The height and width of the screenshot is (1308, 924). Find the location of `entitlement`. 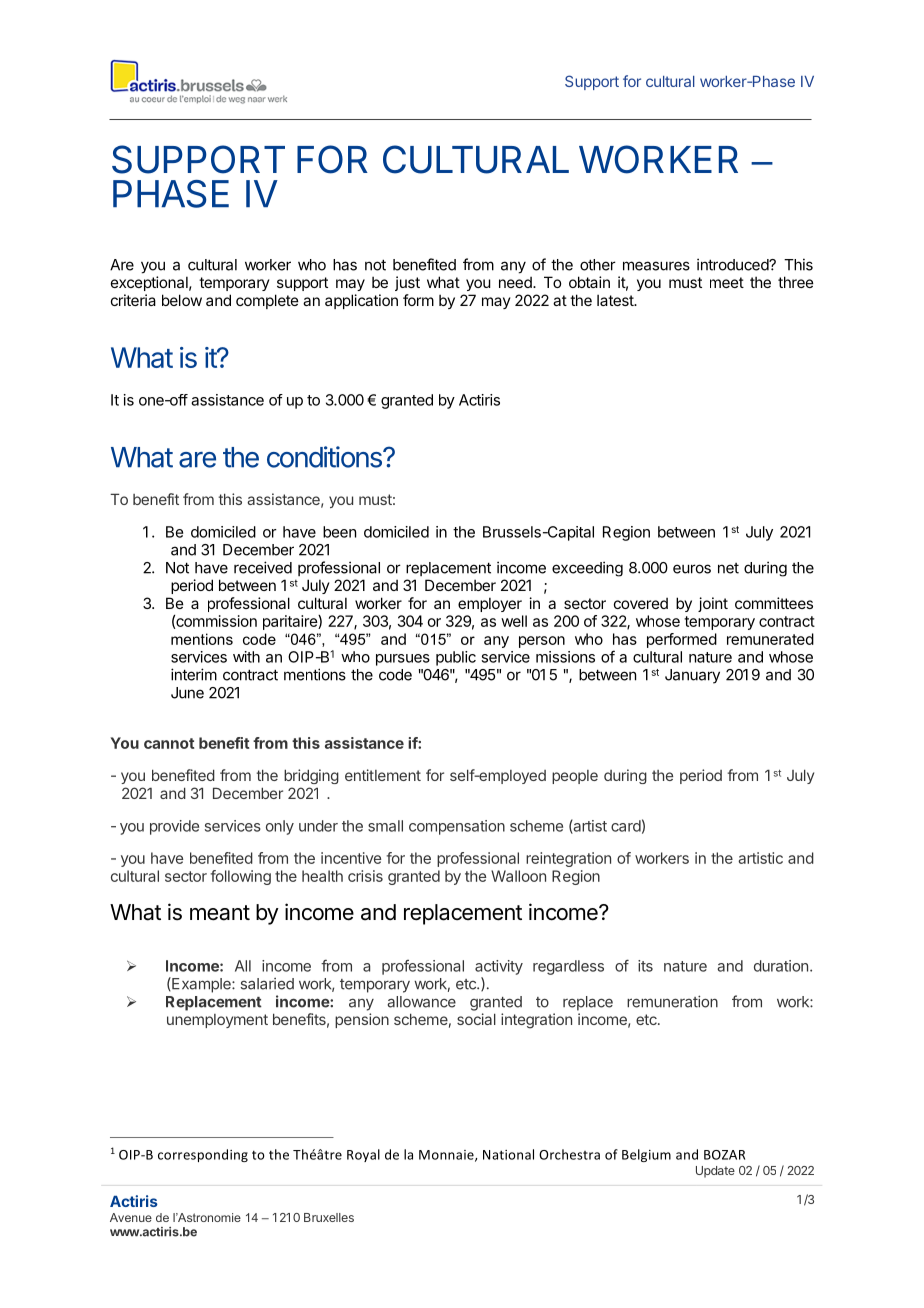

entitlement is located at coordinates (383, 775).
